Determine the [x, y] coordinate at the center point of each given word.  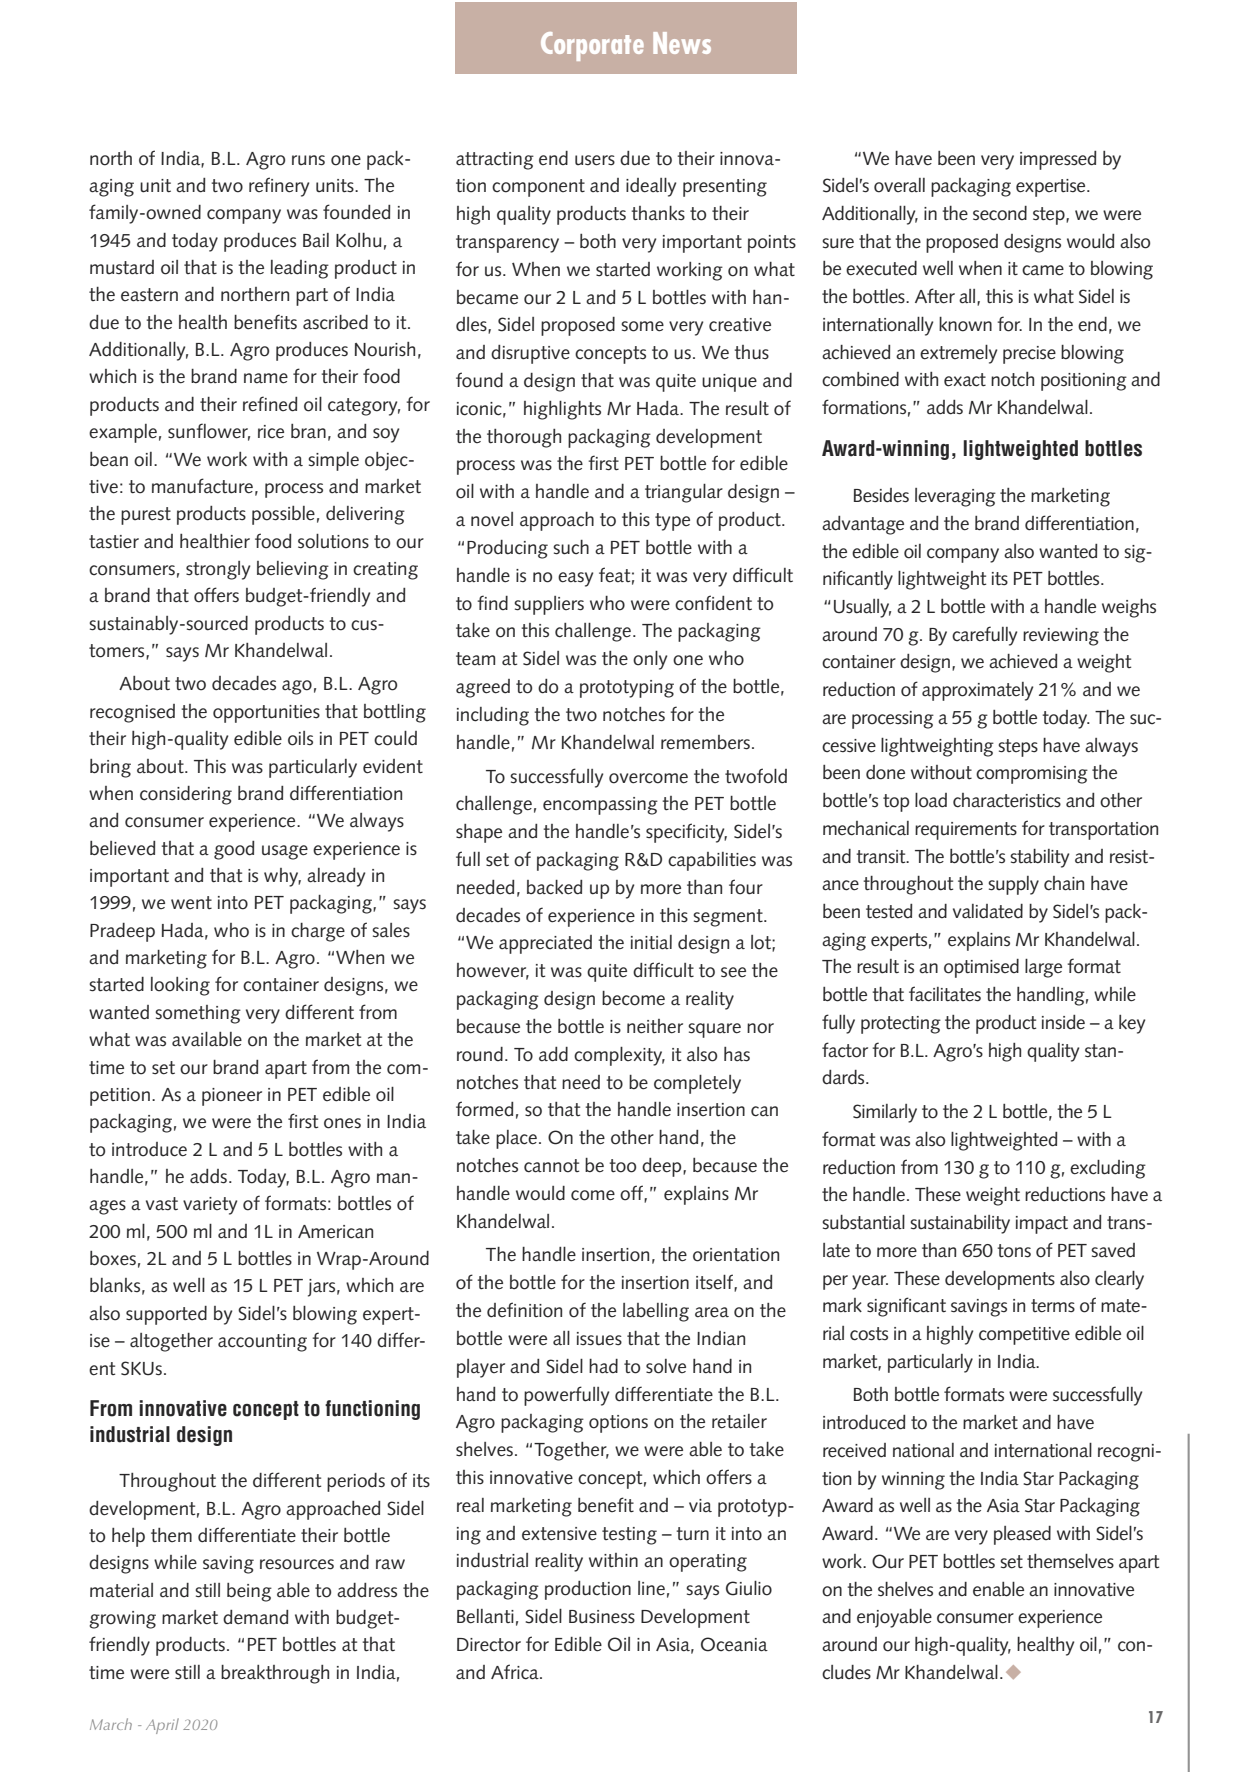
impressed [1058, 160]
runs [308, 160]
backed [554, 887]
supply [1013, 885]
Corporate [592, 46]
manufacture [202, 486]
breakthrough [275, 1674]
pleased [1022, 1535]
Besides [881, 495]
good [234, 850]
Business [602, 1617]
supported [166, 1315]
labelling [656, 1312]
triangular [684, 493]
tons [1014, 1251]
